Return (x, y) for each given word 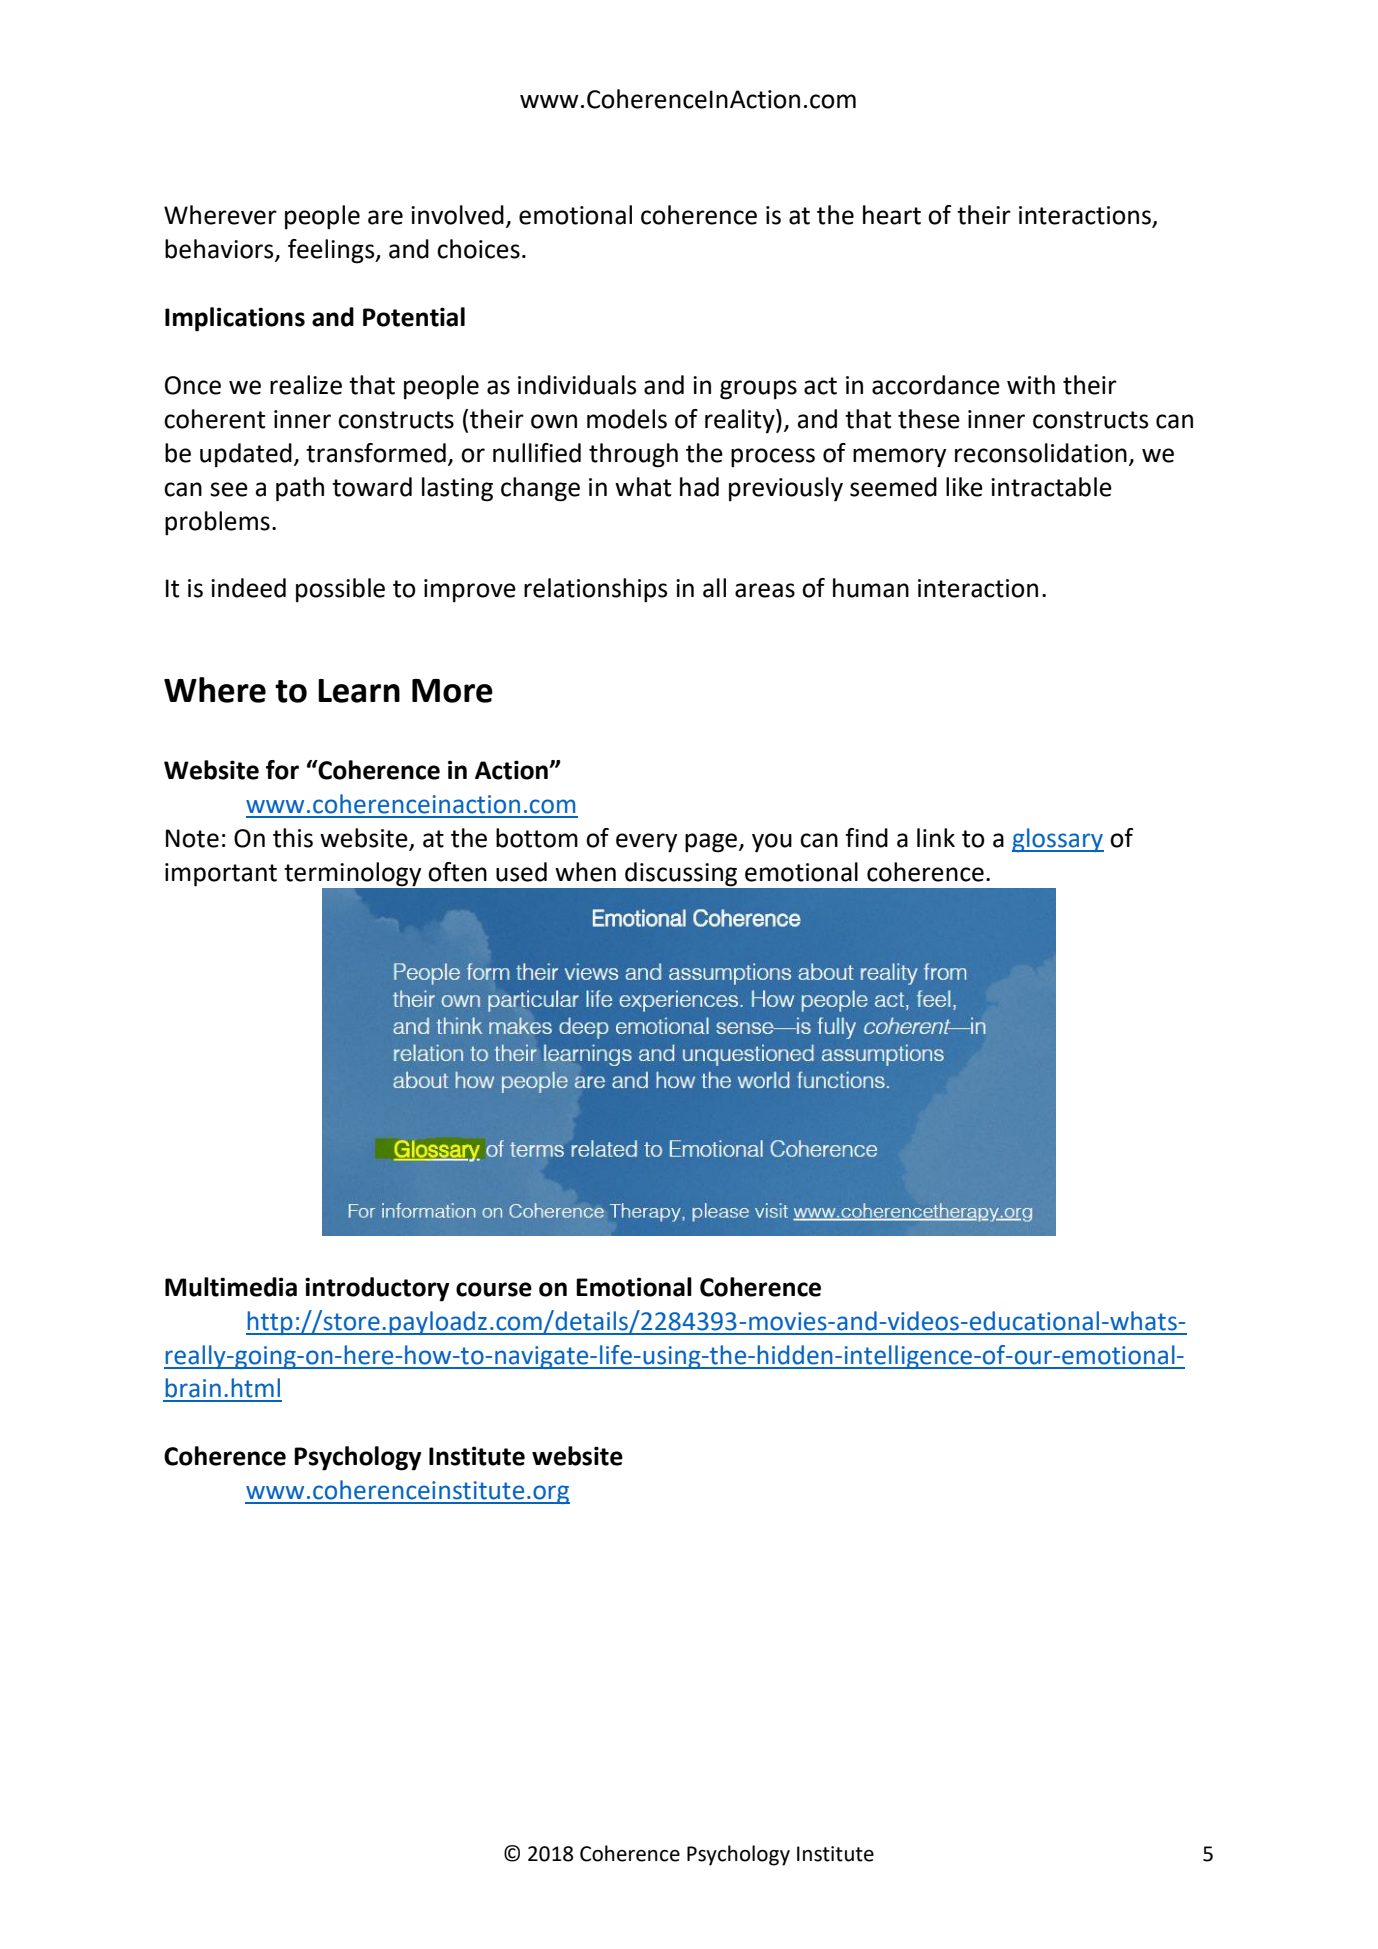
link (936, 837)
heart (892, 215)
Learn (359, 691)
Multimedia (231, 1287)
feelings (332, 251)
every (646, 843)
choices (478, 249)
